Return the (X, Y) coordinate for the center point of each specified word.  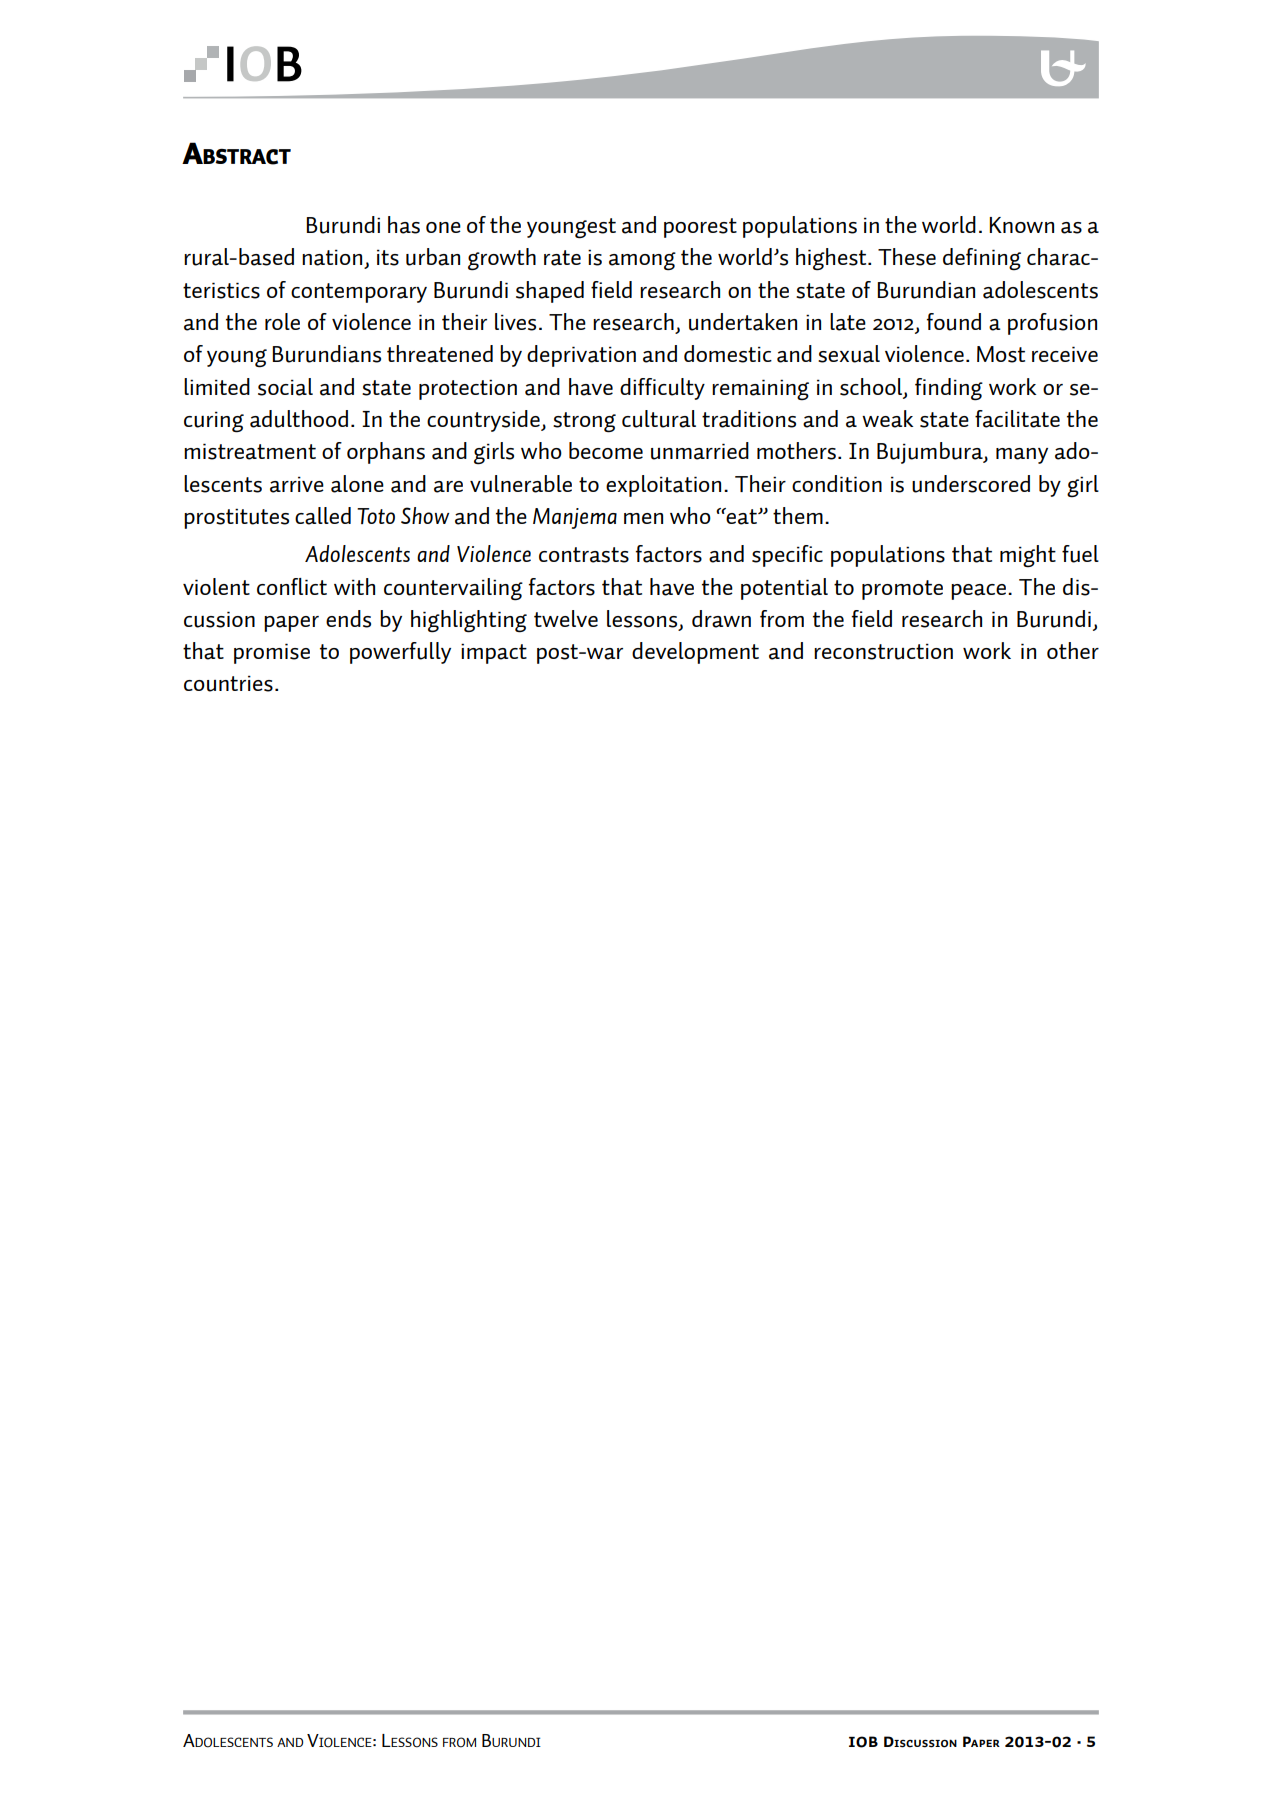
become (606, 450)
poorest (700, 228)
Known (1021, 225)
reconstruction (883, 651)
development (695, 653)
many (1022, 456)
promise (272, 653)
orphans (386, 453)
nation (333, 258)
